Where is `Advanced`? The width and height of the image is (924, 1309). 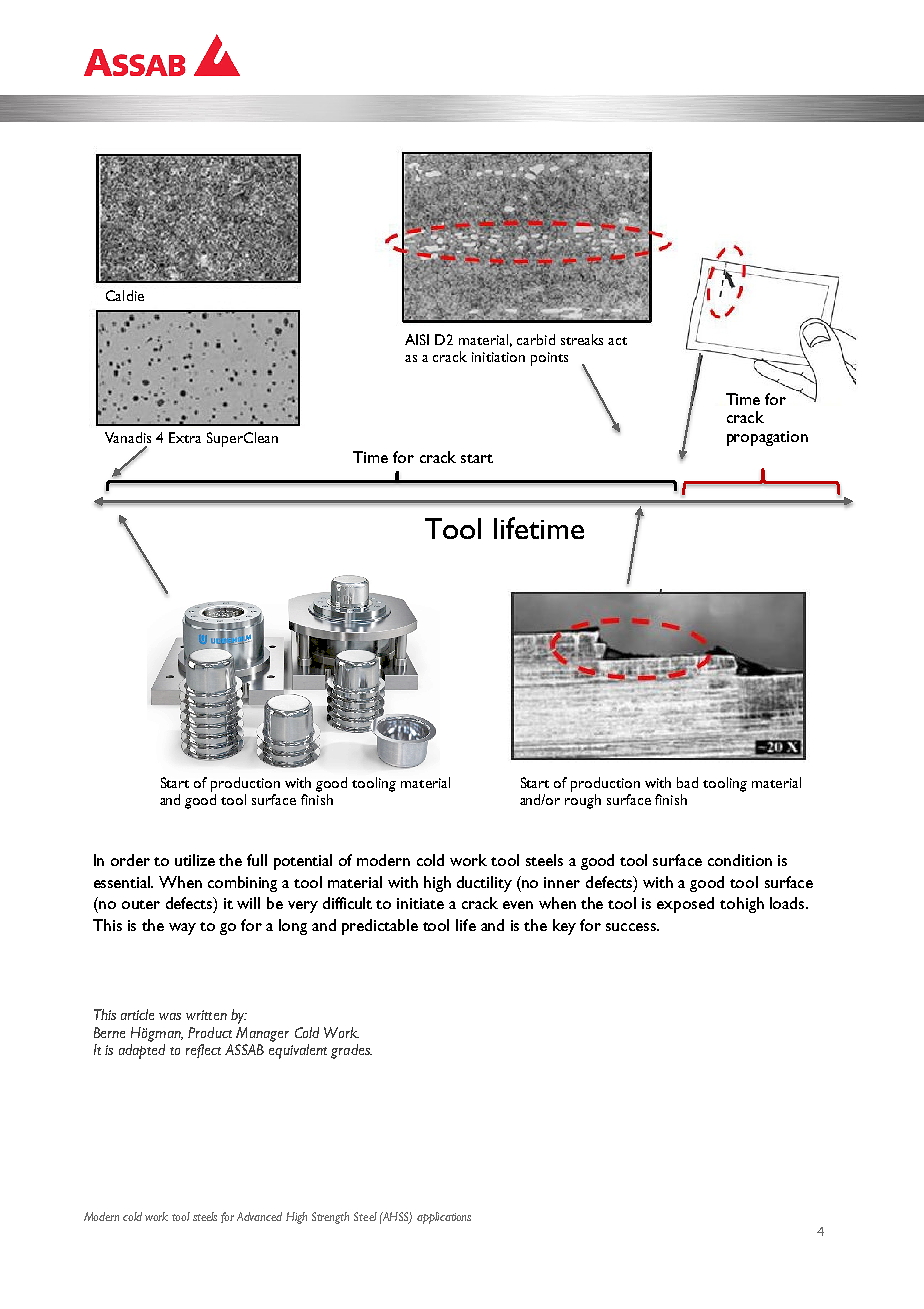 Advanced is located at coordinates (259, 1216).
